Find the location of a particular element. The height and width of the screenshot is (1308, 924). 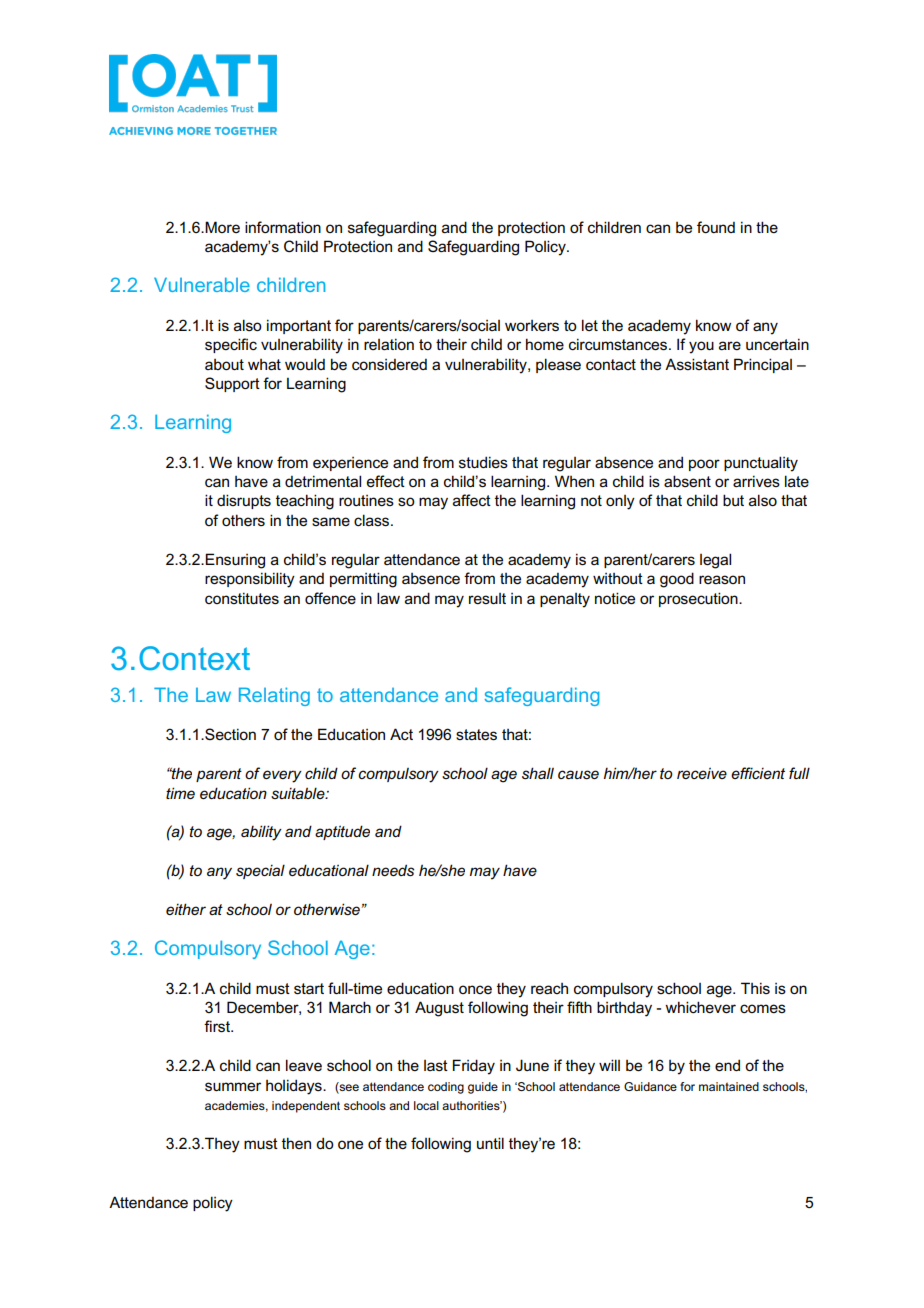

states is located at coordinates (476, 735).
